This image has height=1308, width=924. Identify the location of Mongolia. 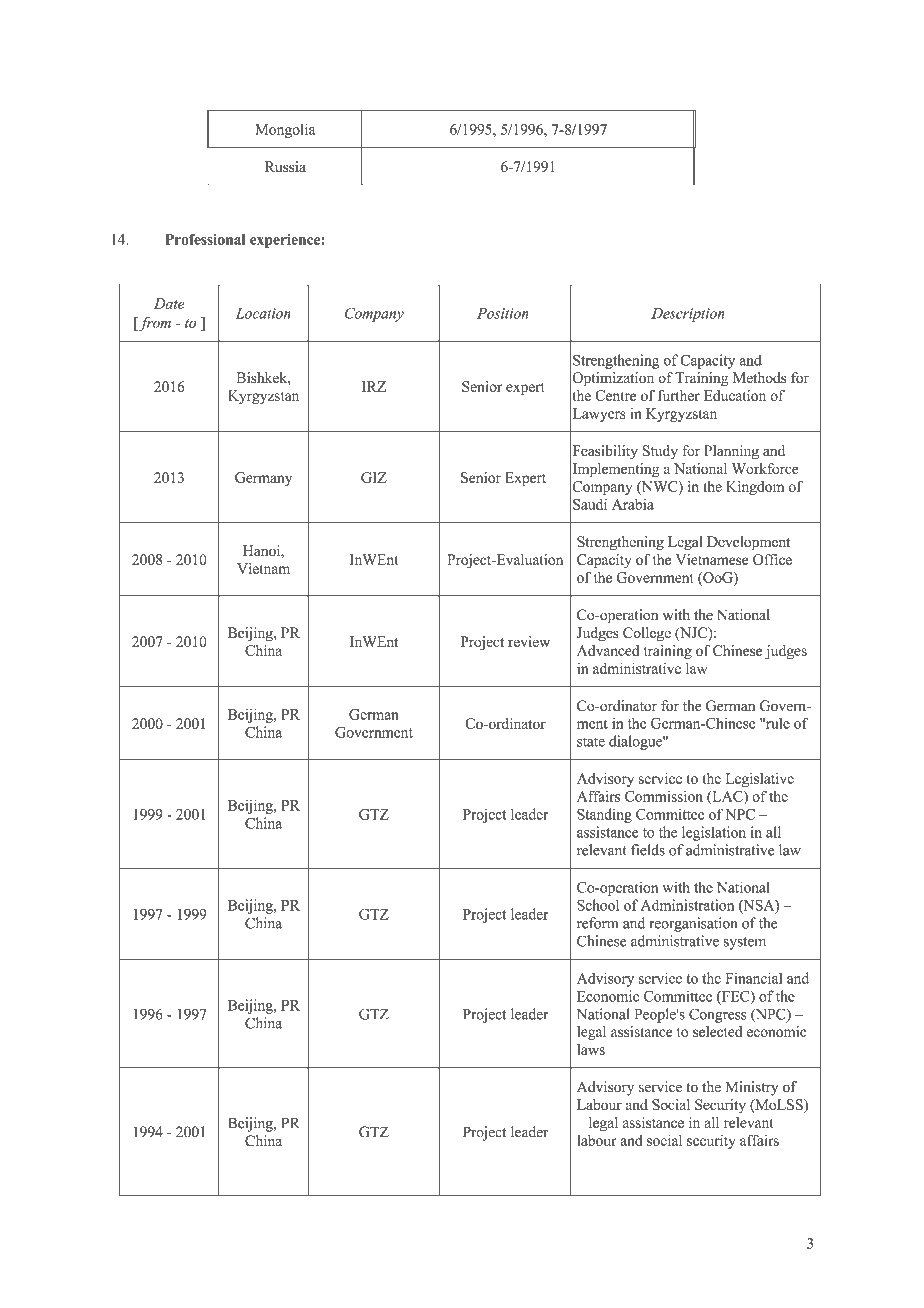
(286, 130).
